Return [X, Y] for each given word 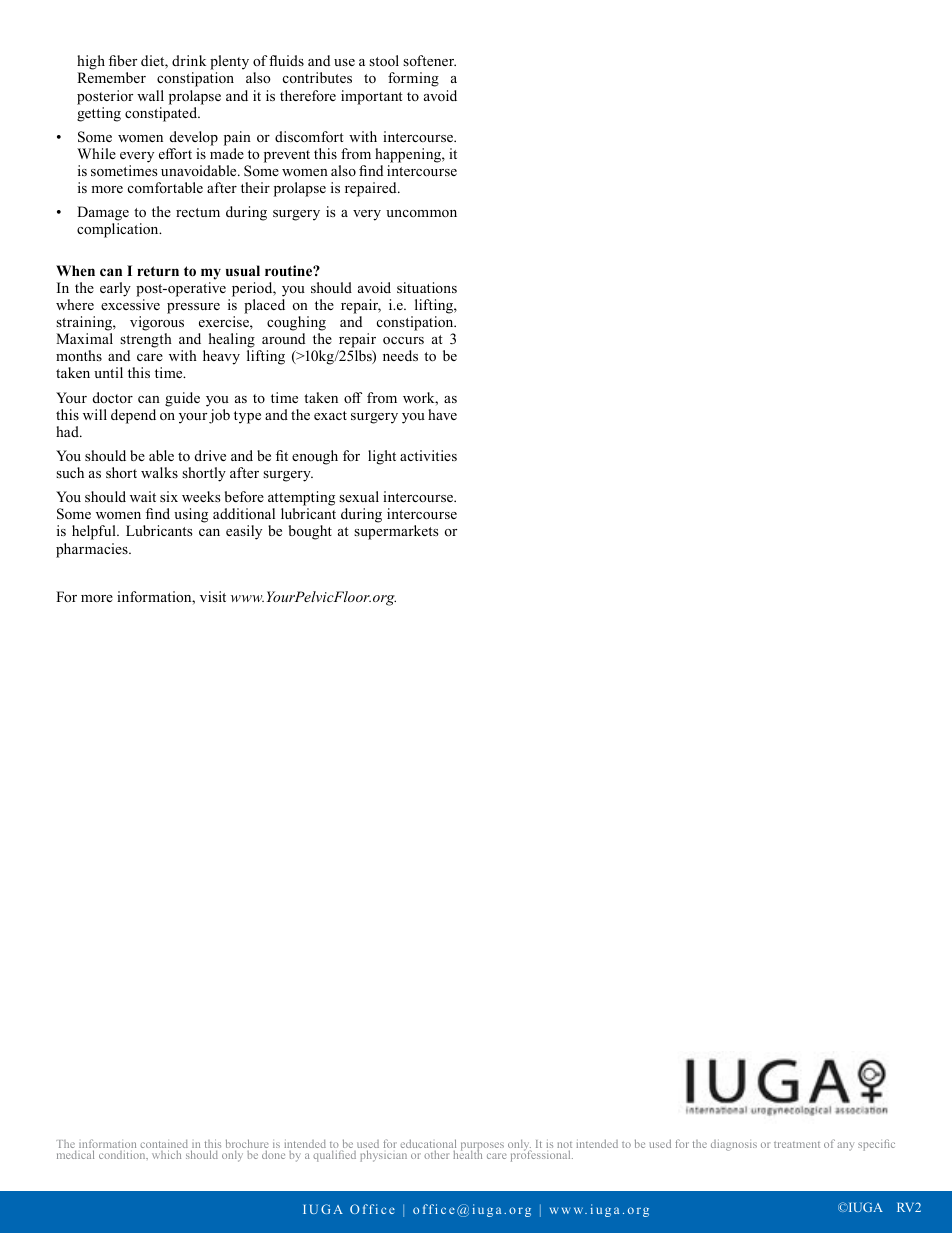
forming [413, 79]
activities [428, 455]
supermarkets [396, 532]
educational [428, 1143]
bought [310, 532]
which [166, 1154]
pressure [193, 308]
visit [213, 596]
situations [427, 287]
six [169, 496]
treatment [797, 1144]
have [442, 414]
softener [429, 60]
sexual [359, 496]
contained [164, 1145]
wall [150, 95]
